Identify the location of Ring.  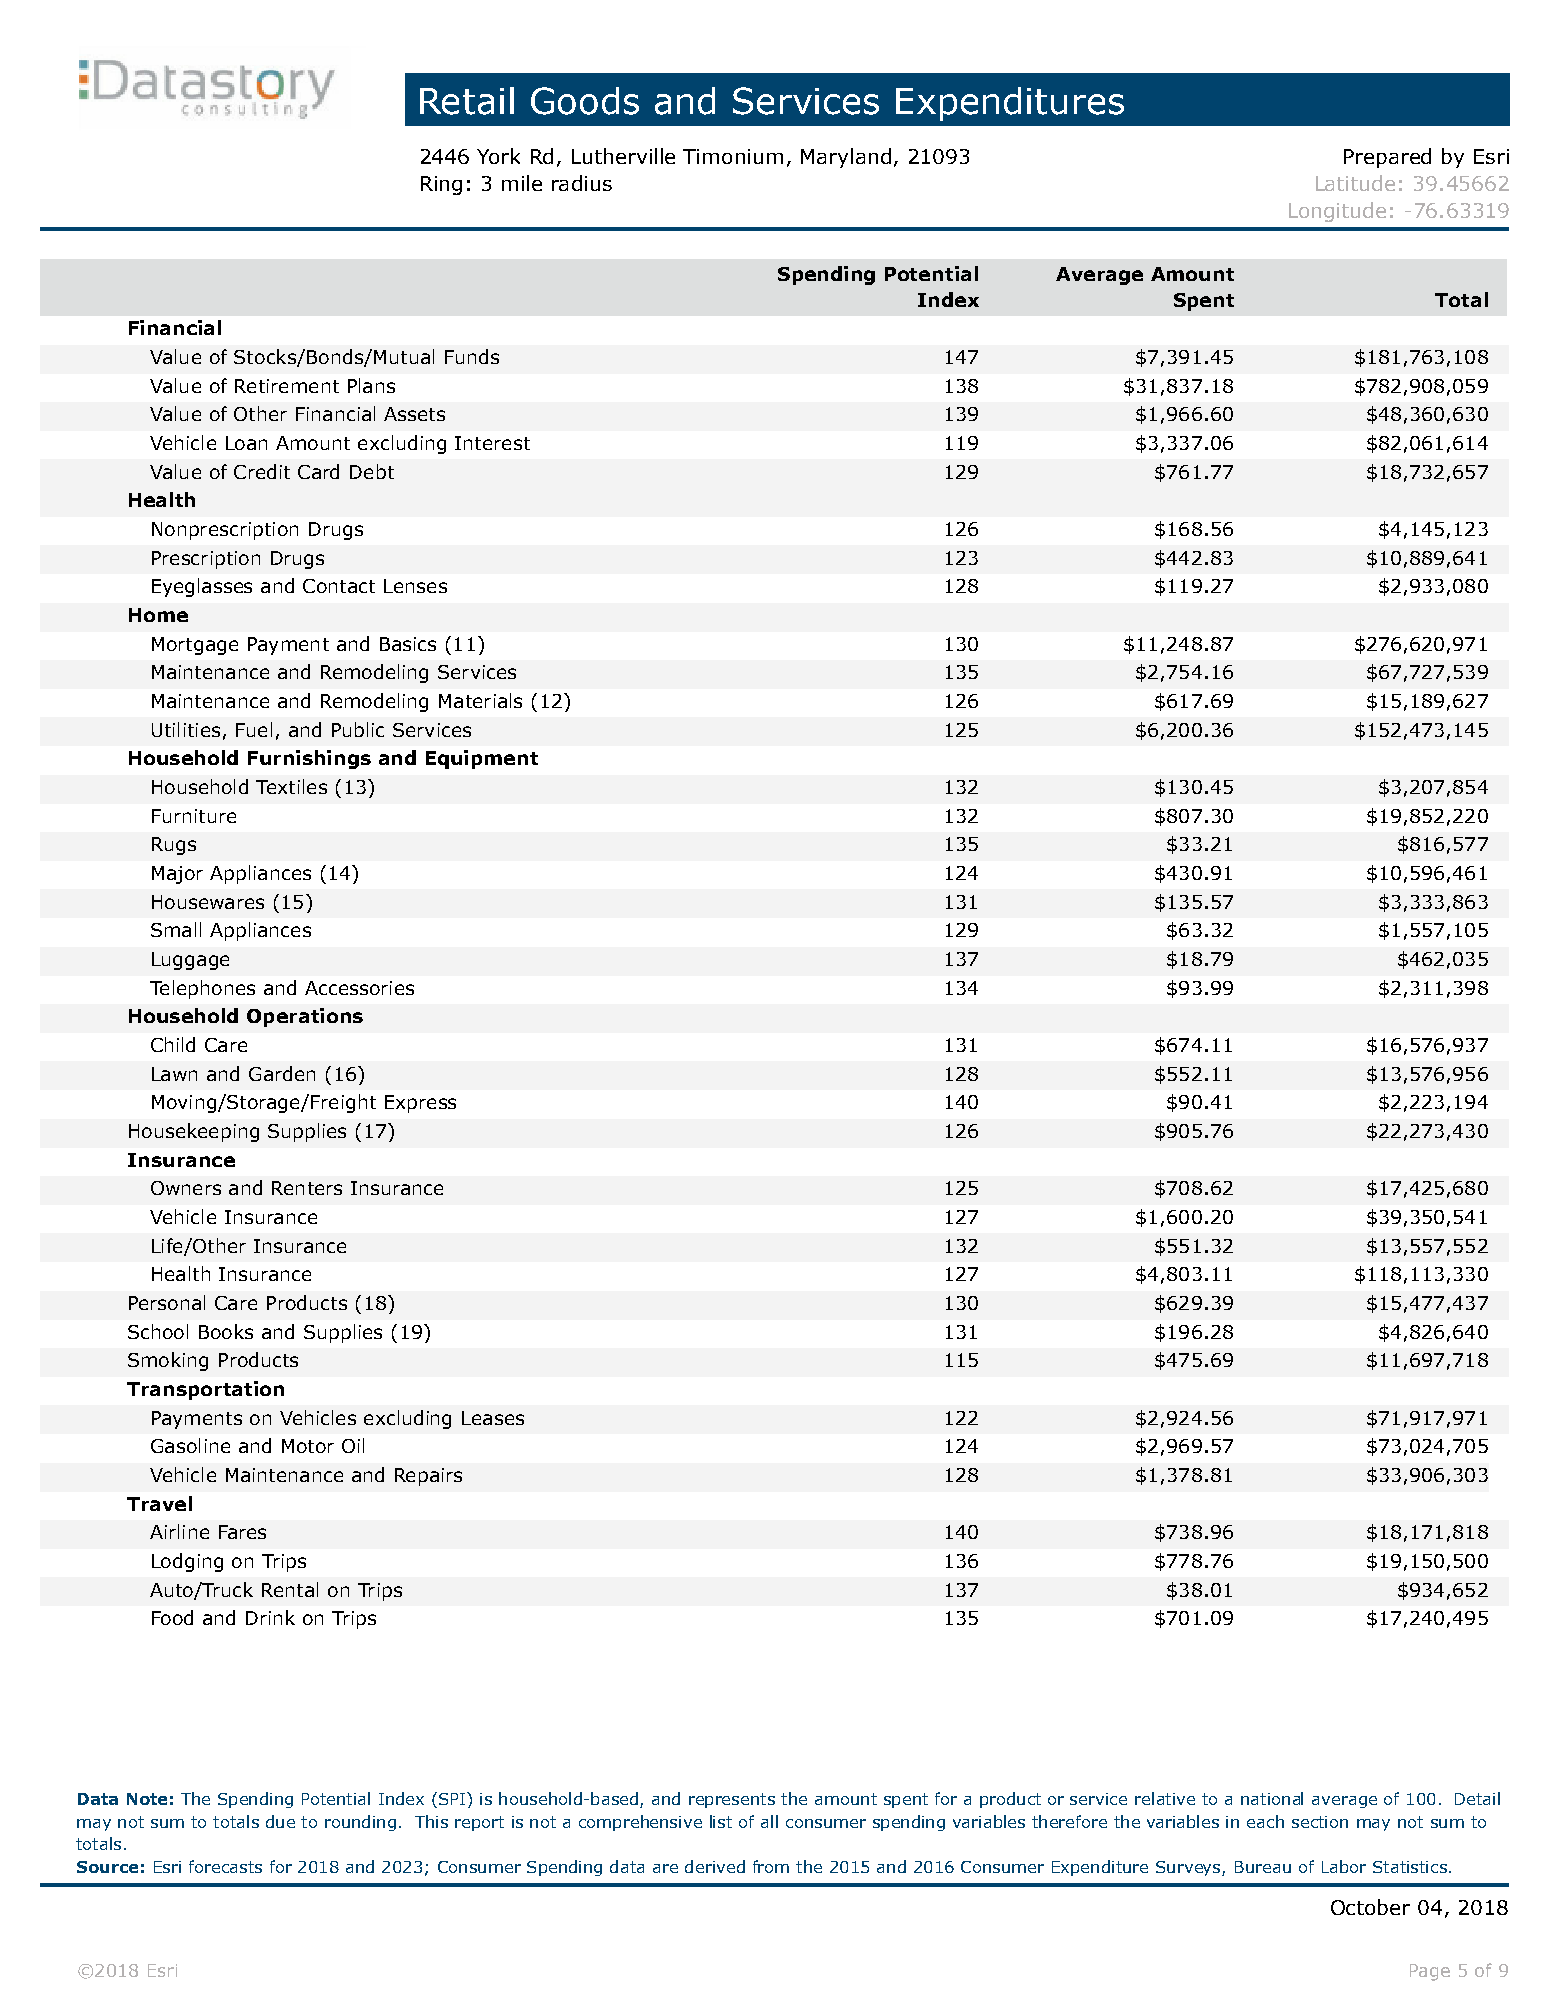
(441, 185).
